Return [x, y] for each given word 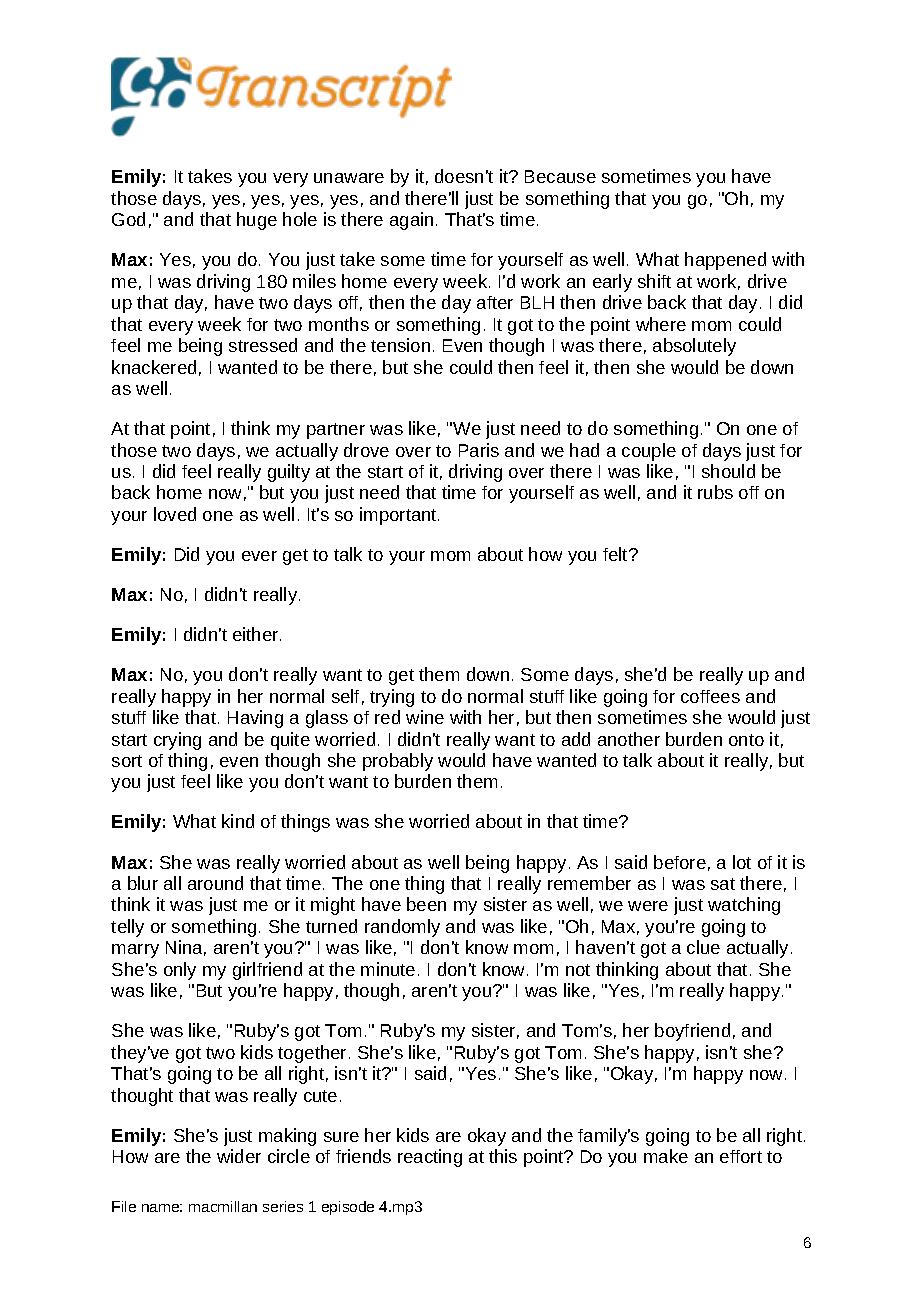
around [215, 883]
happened [725, 261]
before [680, 862]
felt [616, 554]
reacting [430, 1158]
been [426, 904]
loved [175, 514]
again [411, 221]
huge [257, 221]
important [399, 516]
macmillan [223, 1206]
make [666, 1156]
